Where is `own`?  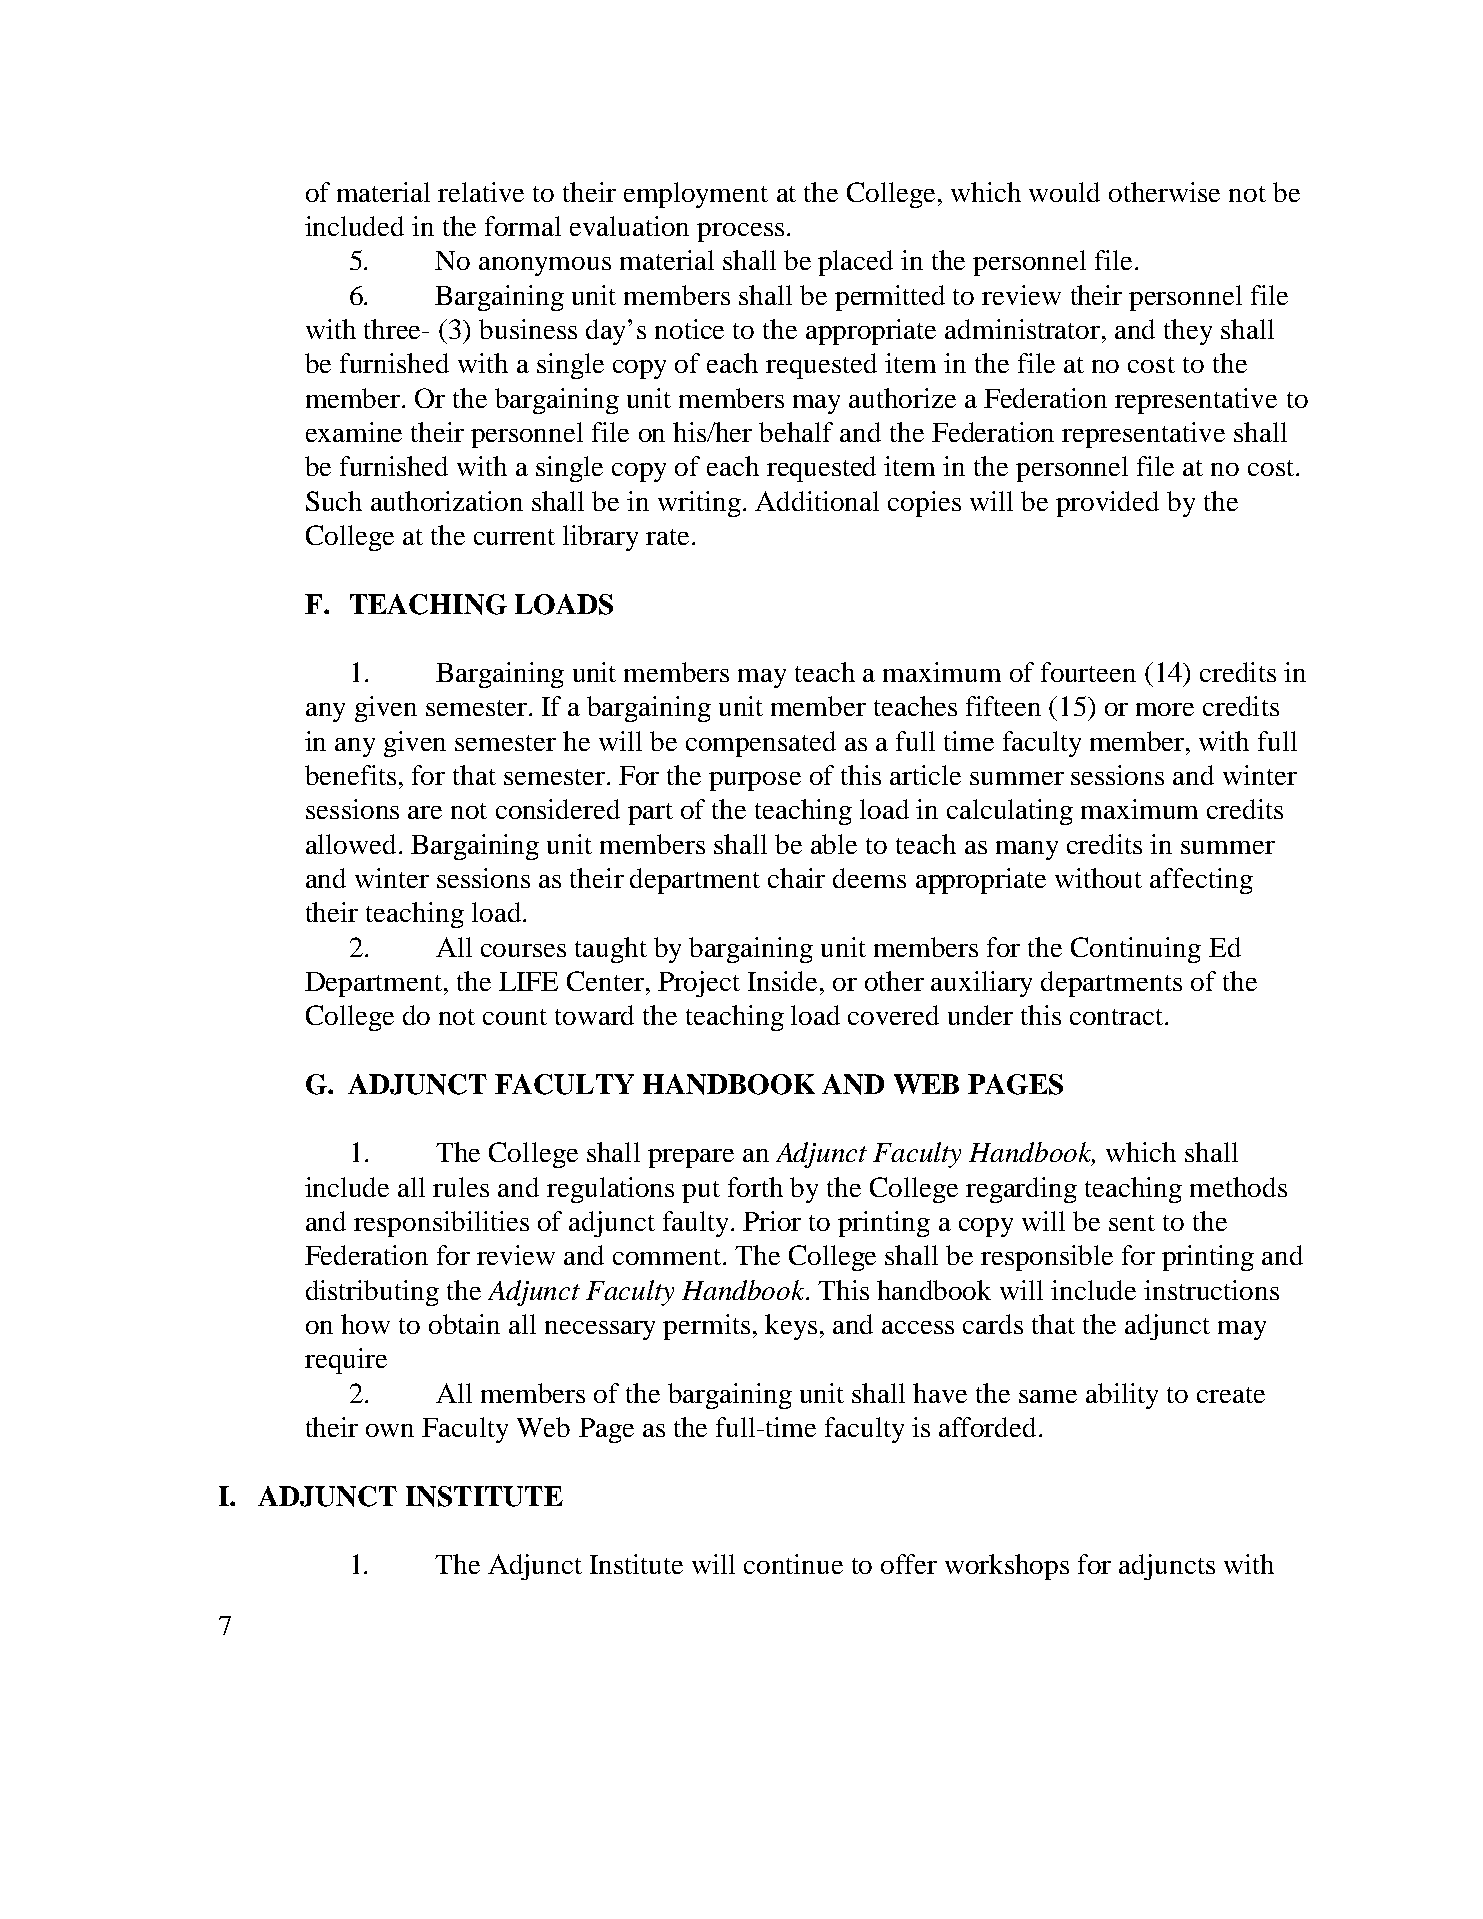 own is located at coordinates (390, 1430).
